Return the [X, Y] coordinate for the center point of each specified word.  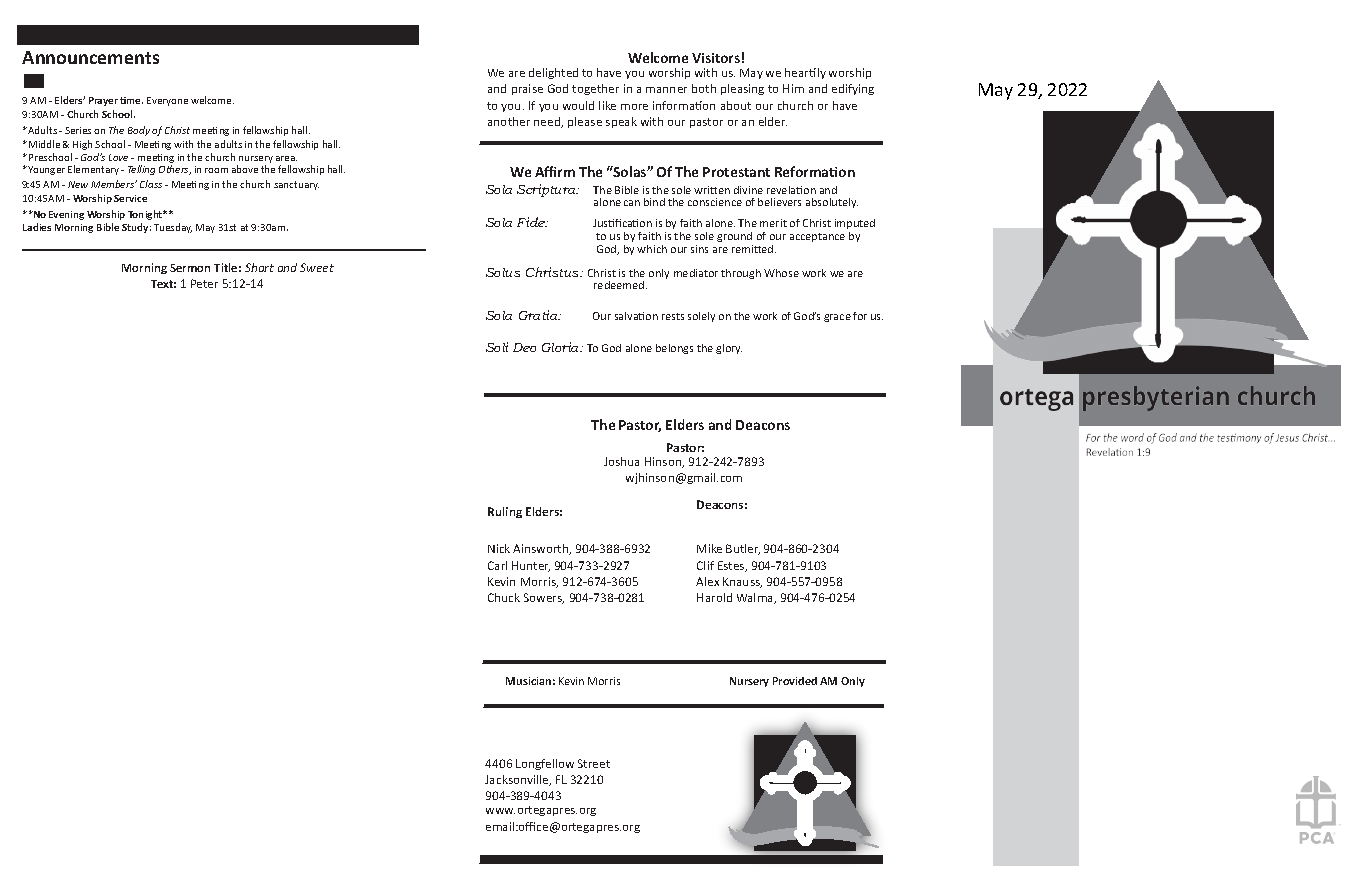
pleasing [742, 89]
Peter [204, 283]
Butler [743, 549]
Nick [499, 548]
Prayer [103, 101]
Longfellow [545, 764]
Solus [503, 272]
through [741, 274]
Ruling [505, 512]
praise [527, 89]
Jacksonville [518, 780]
